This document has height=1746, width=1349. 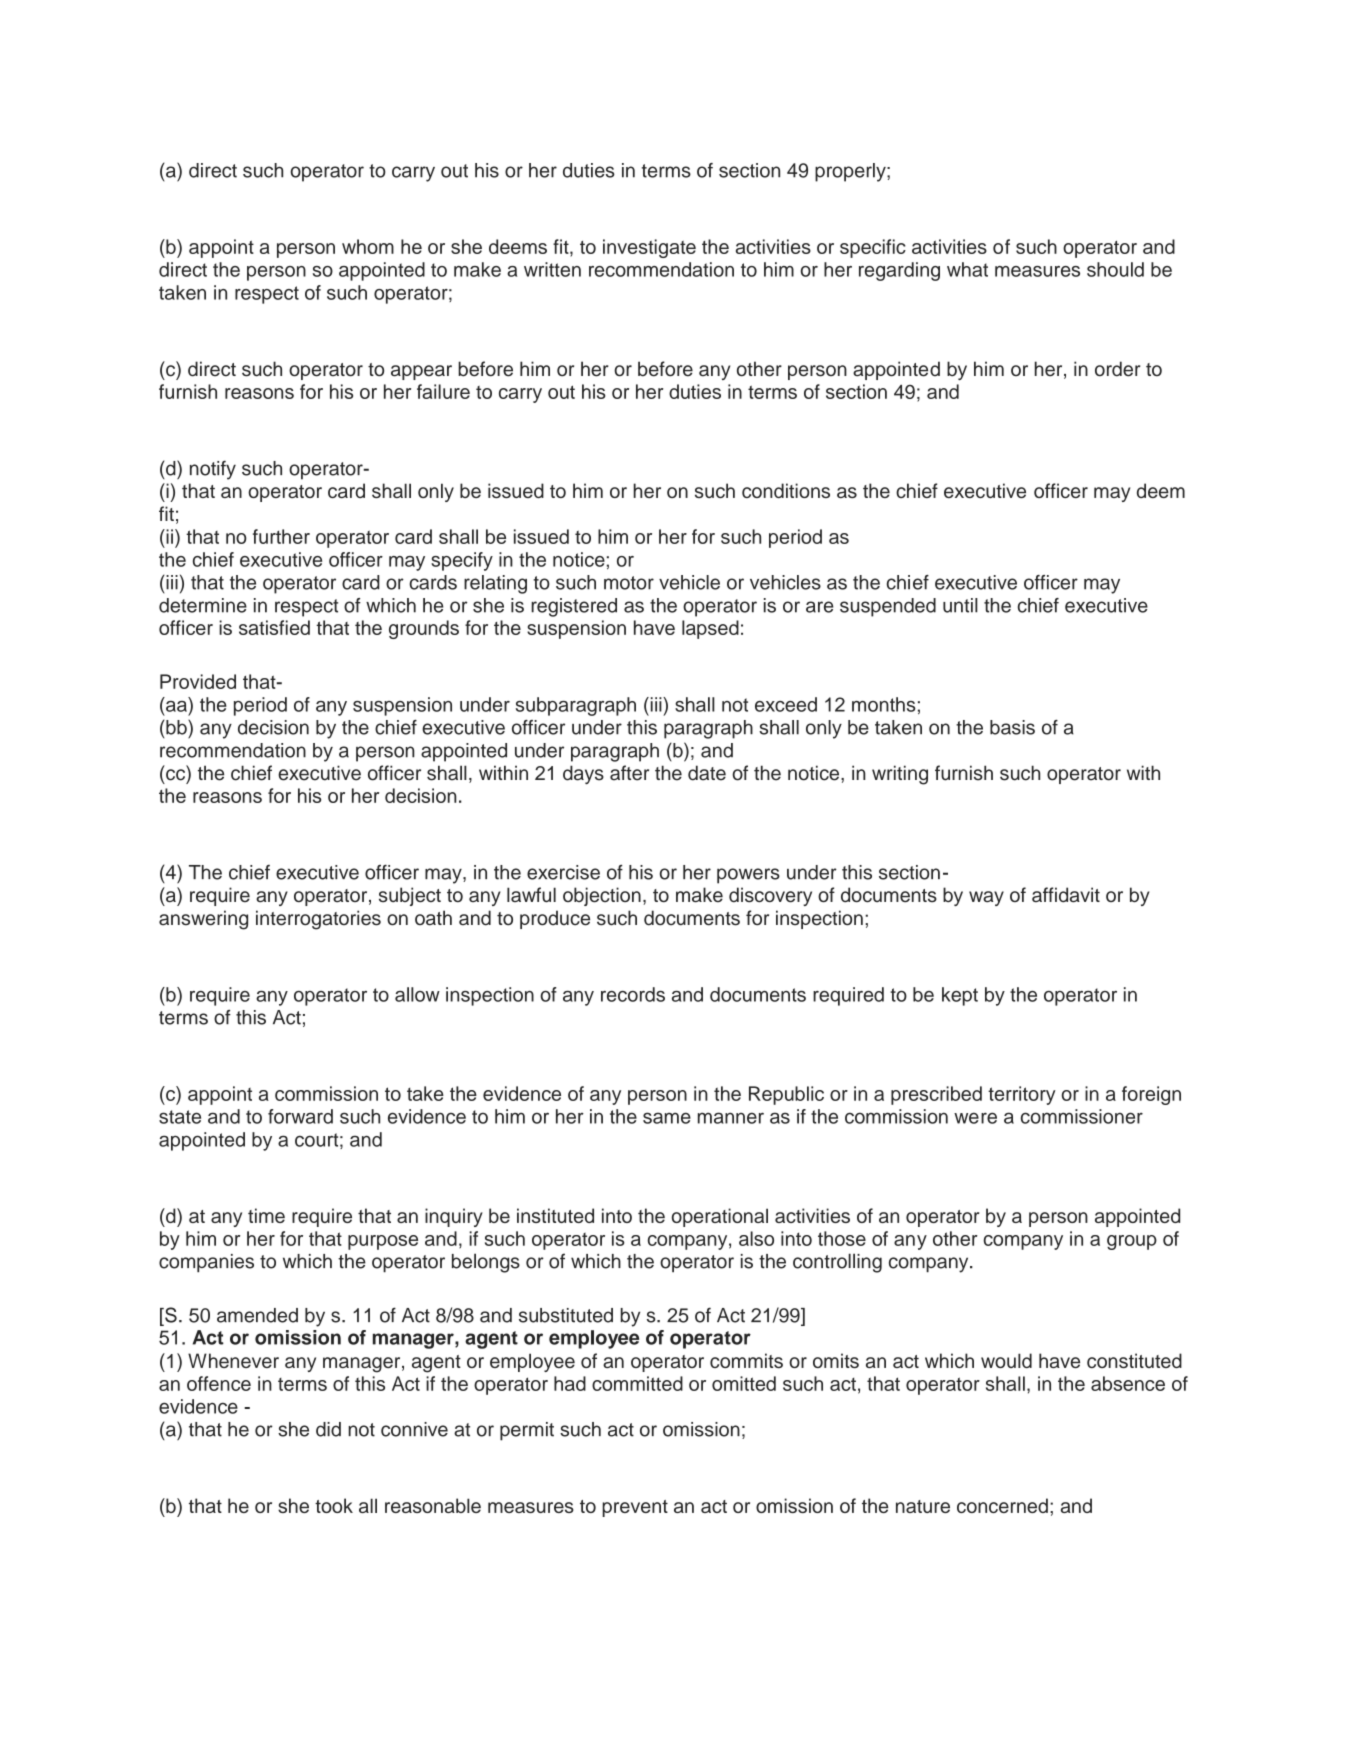 What do you see at coordinates (368, 246) in the document?
I see `whom` at bounding box center [368, 246].
